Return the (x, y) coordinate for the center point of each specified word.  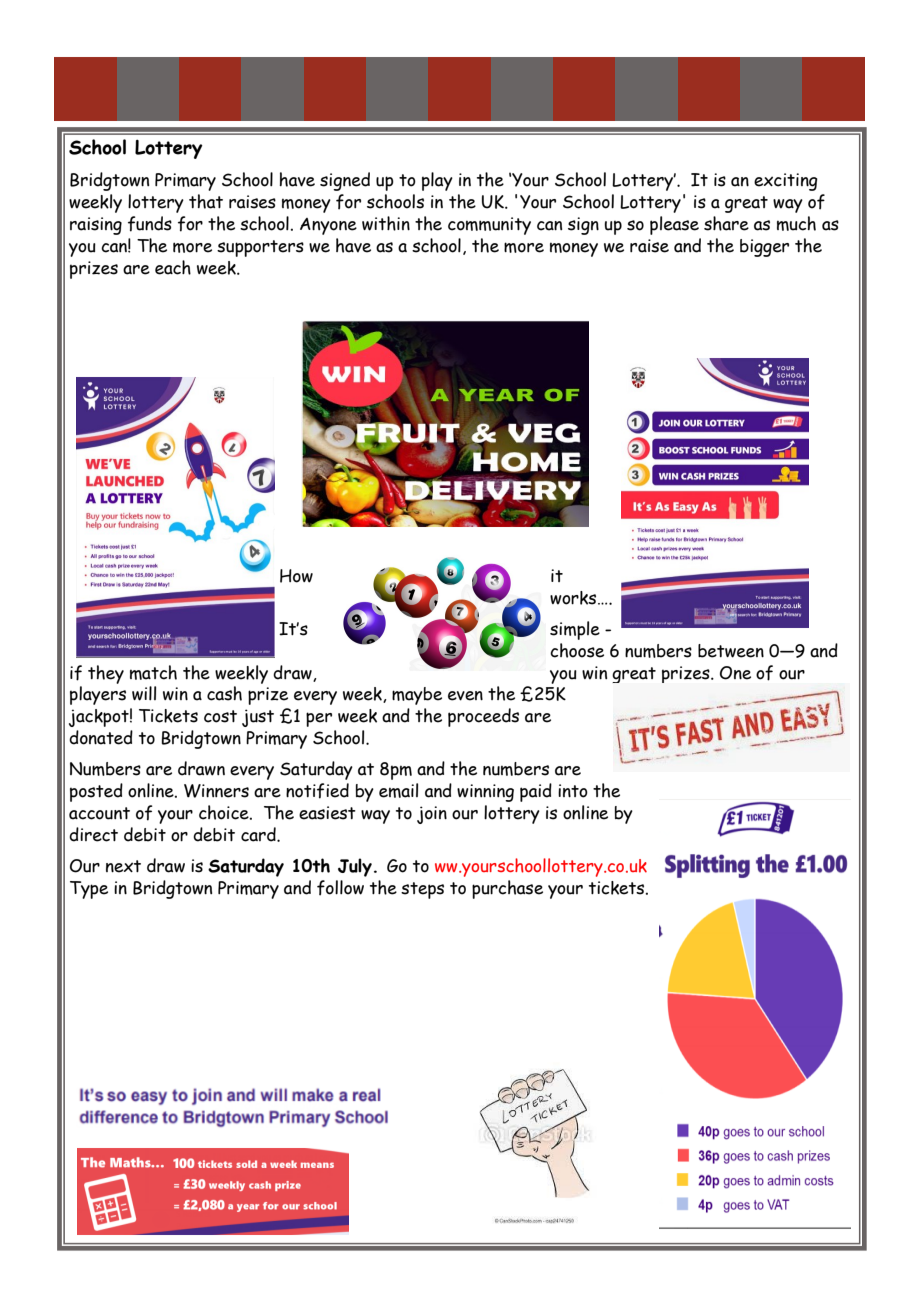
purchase (507, 889)
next (123, 866)
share (726, 223)
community (489, 226)
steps (422, 890)
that (206, 201)
